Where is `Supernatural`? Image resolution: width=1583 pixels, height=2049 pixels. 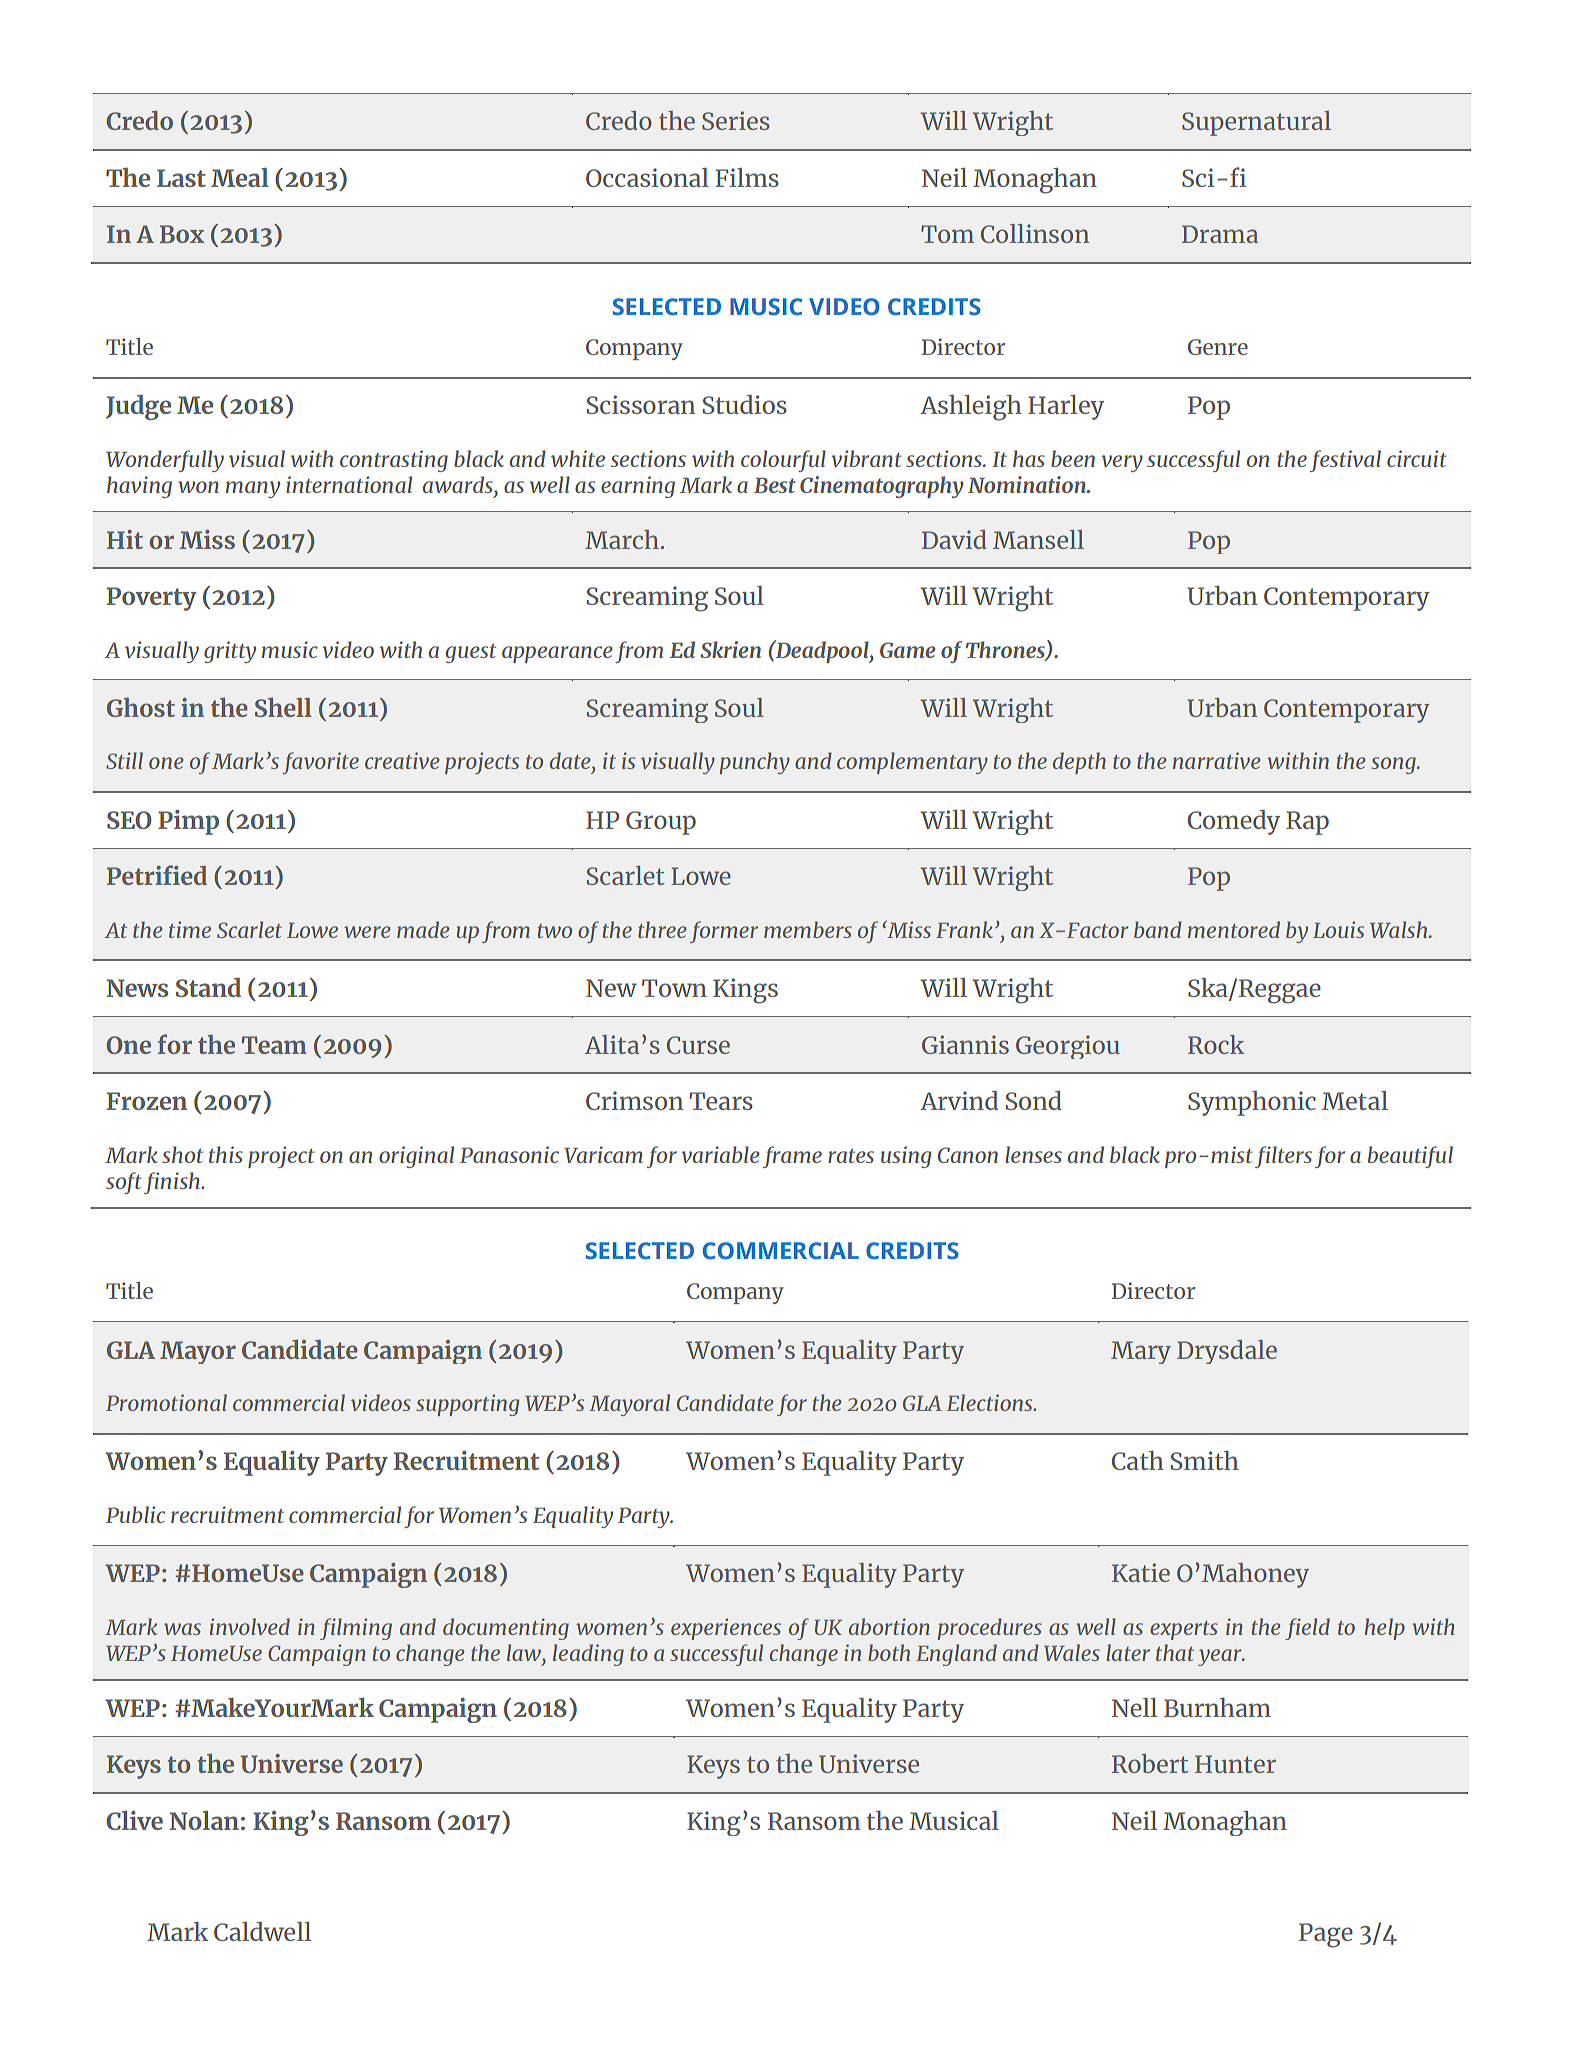
Supernatural is located at coordinates (1256, 123).
